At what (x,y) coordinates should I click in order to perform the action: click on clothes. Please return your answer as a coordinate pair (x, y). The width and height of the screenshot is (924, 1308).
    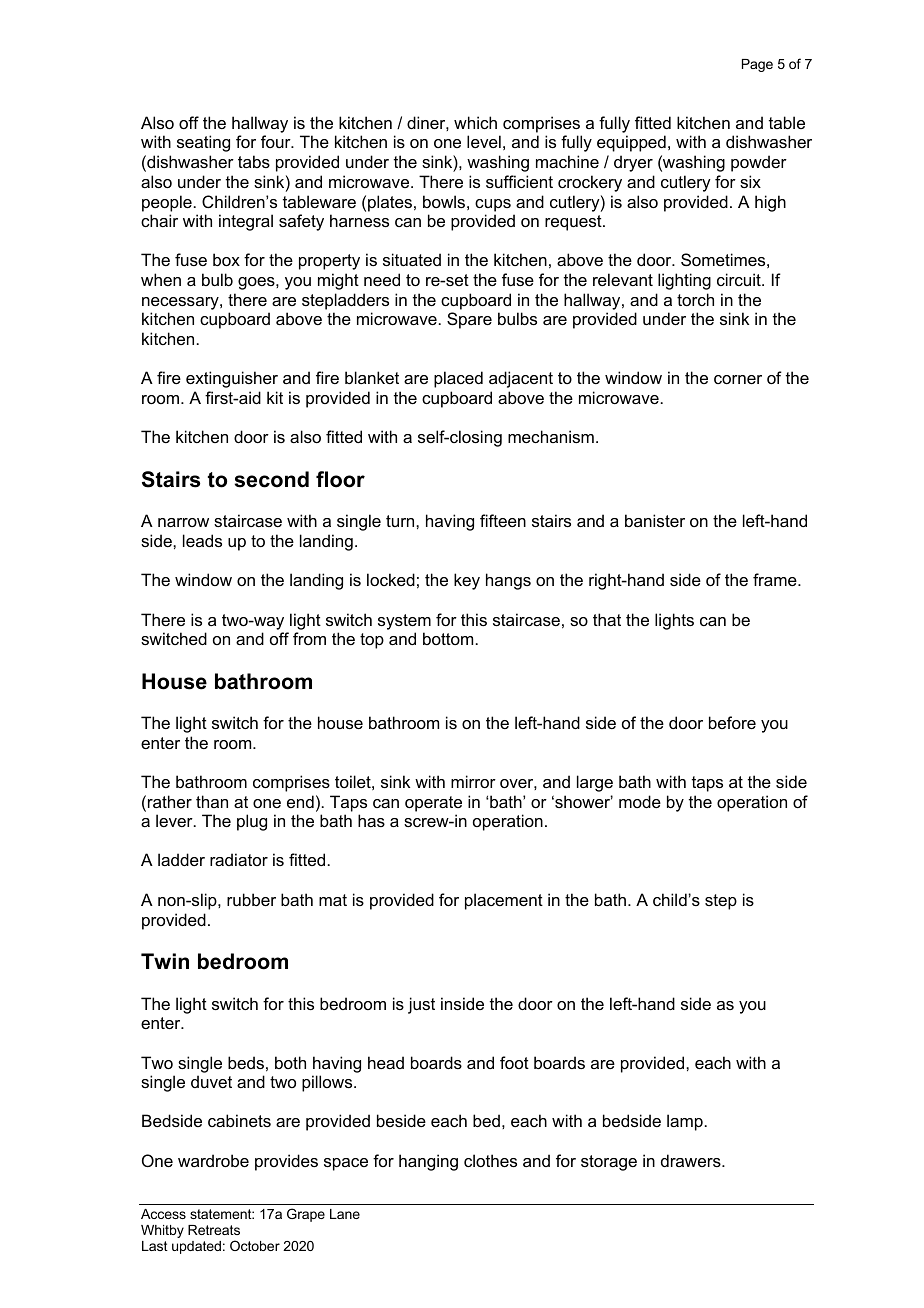
    Looking at the image, I should click on (490, 1160).
